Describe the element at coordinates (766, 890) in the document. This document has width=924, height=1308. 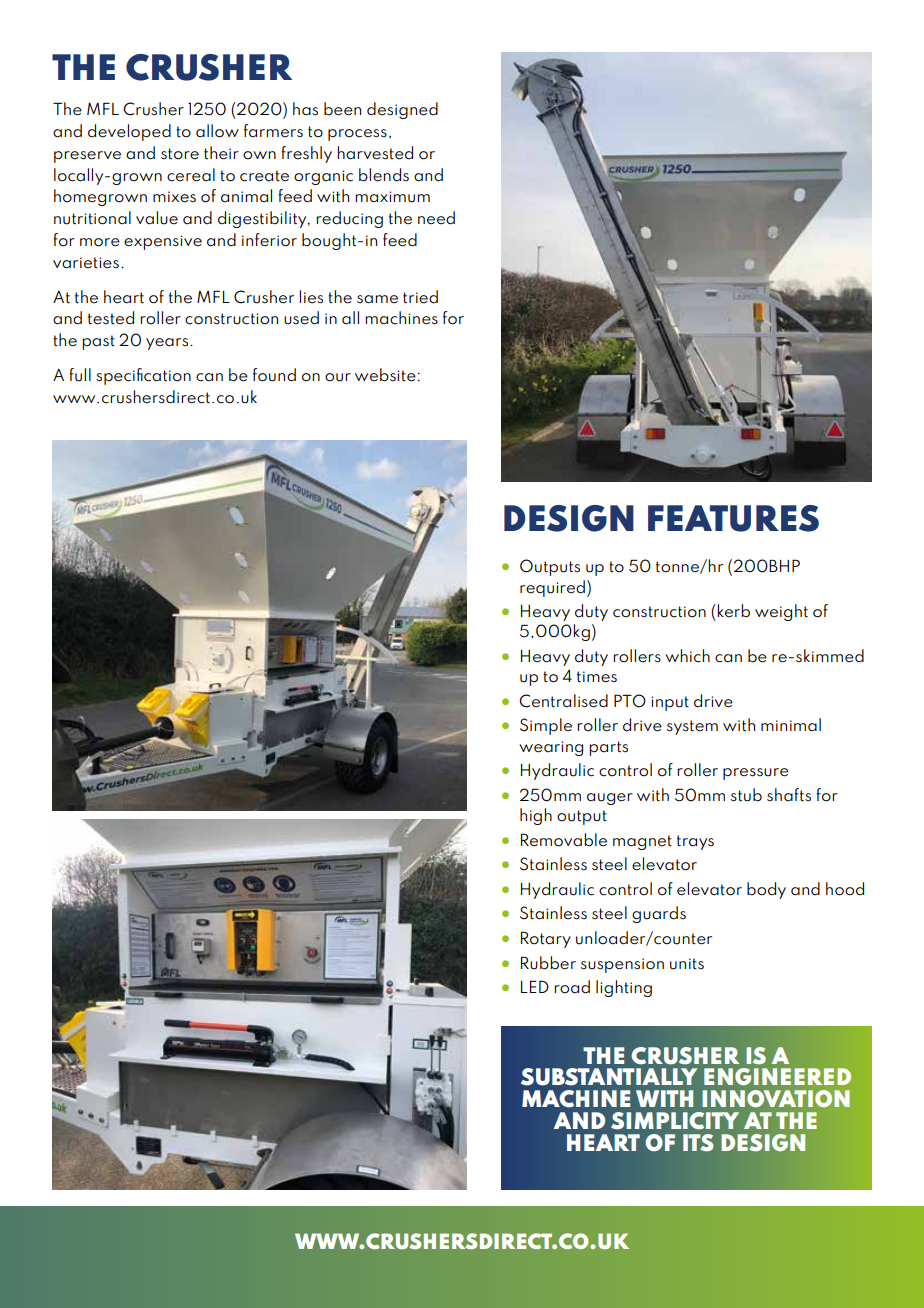
I see `body` at that location.
